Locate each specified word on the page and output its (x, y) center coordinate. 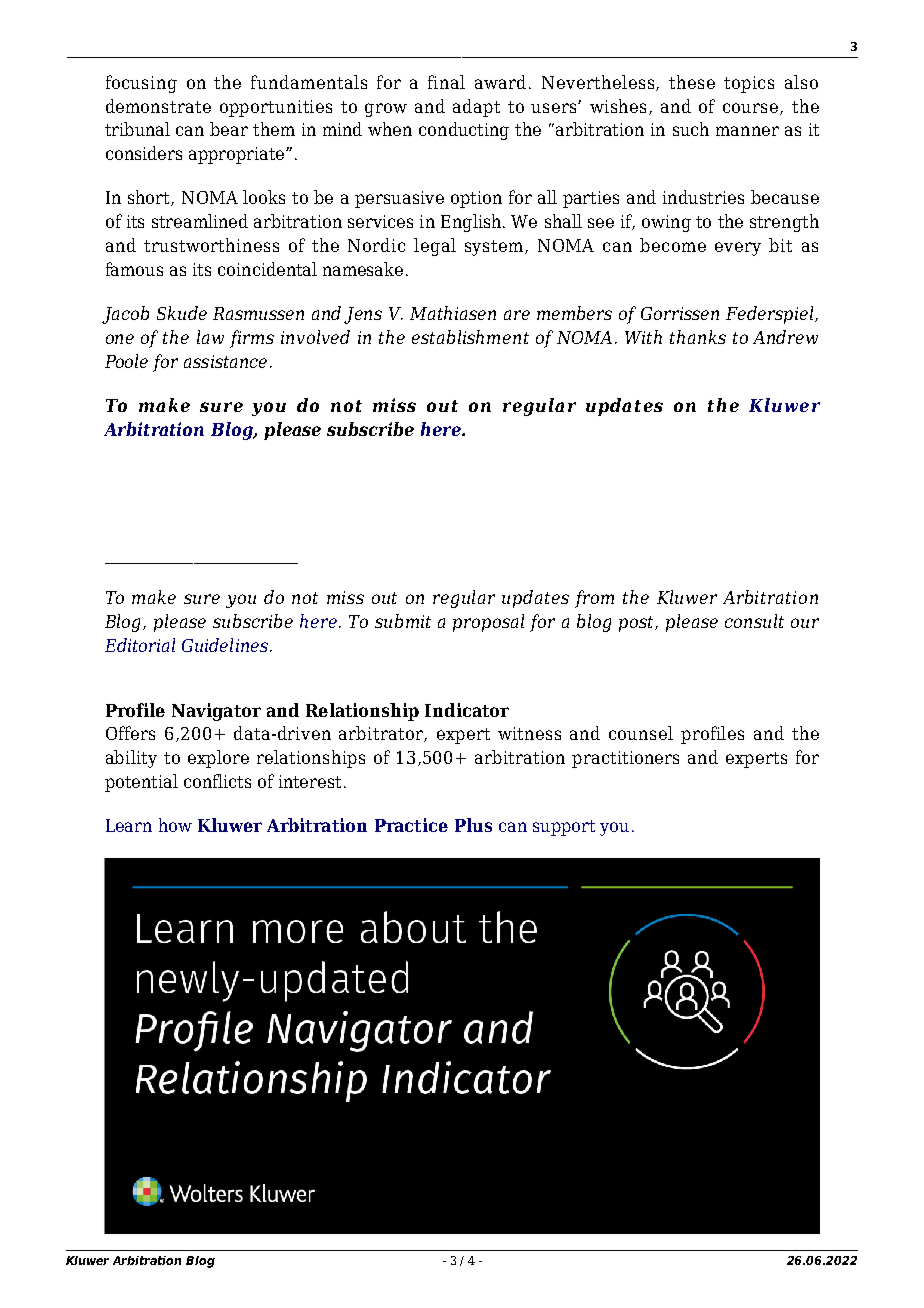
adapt (476, 108)
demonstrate (158, 106)
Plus (473, 825)
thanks (698, 337)
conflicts (217, 781)
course (752, 109)
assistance (225, 361)
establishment (470, 337)
